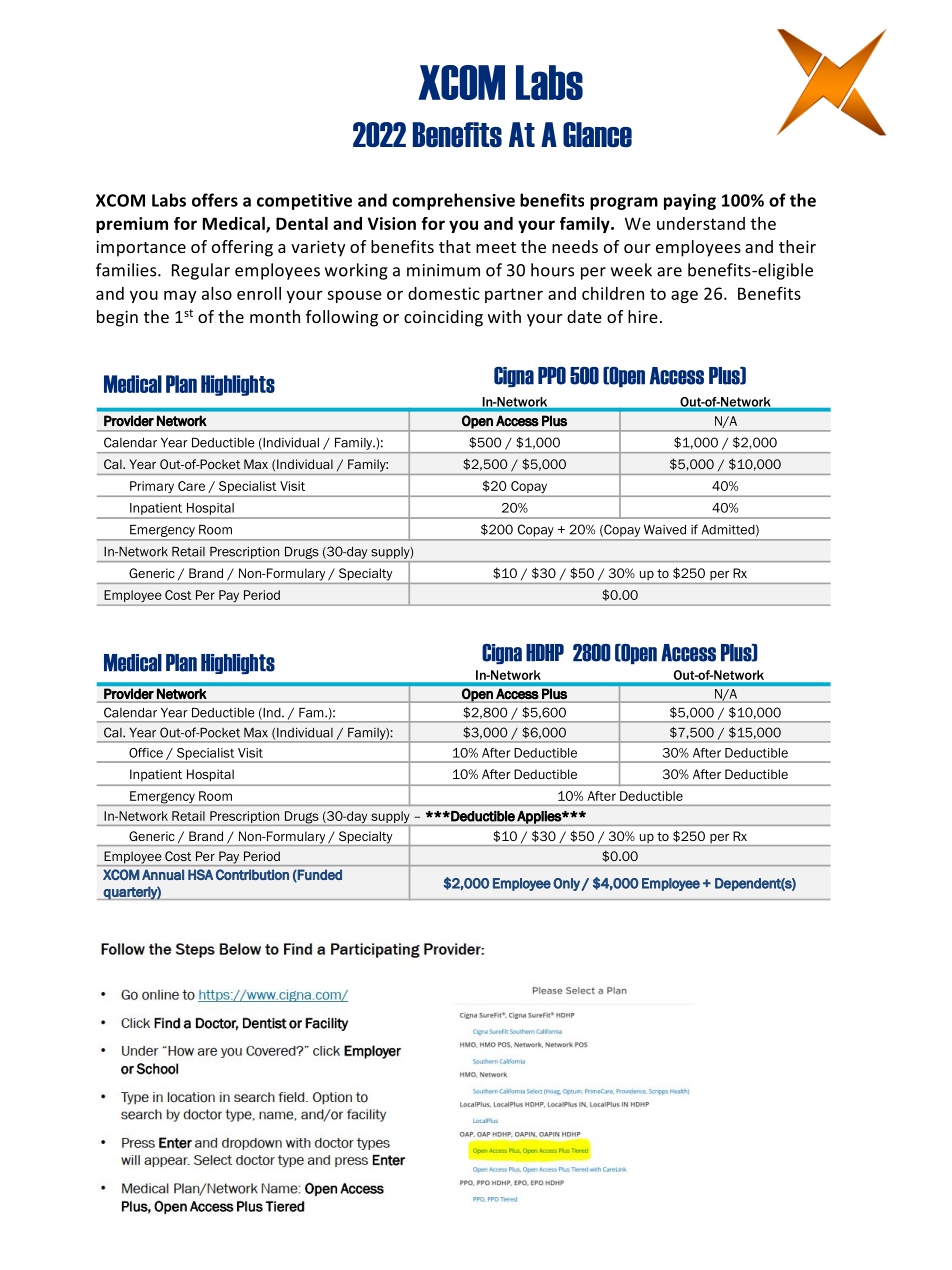 The image size is (952, 1270). What do you see at coordinates (643, 316) in the screenshot?
I see `hire` at bounding box center [643, 316].
